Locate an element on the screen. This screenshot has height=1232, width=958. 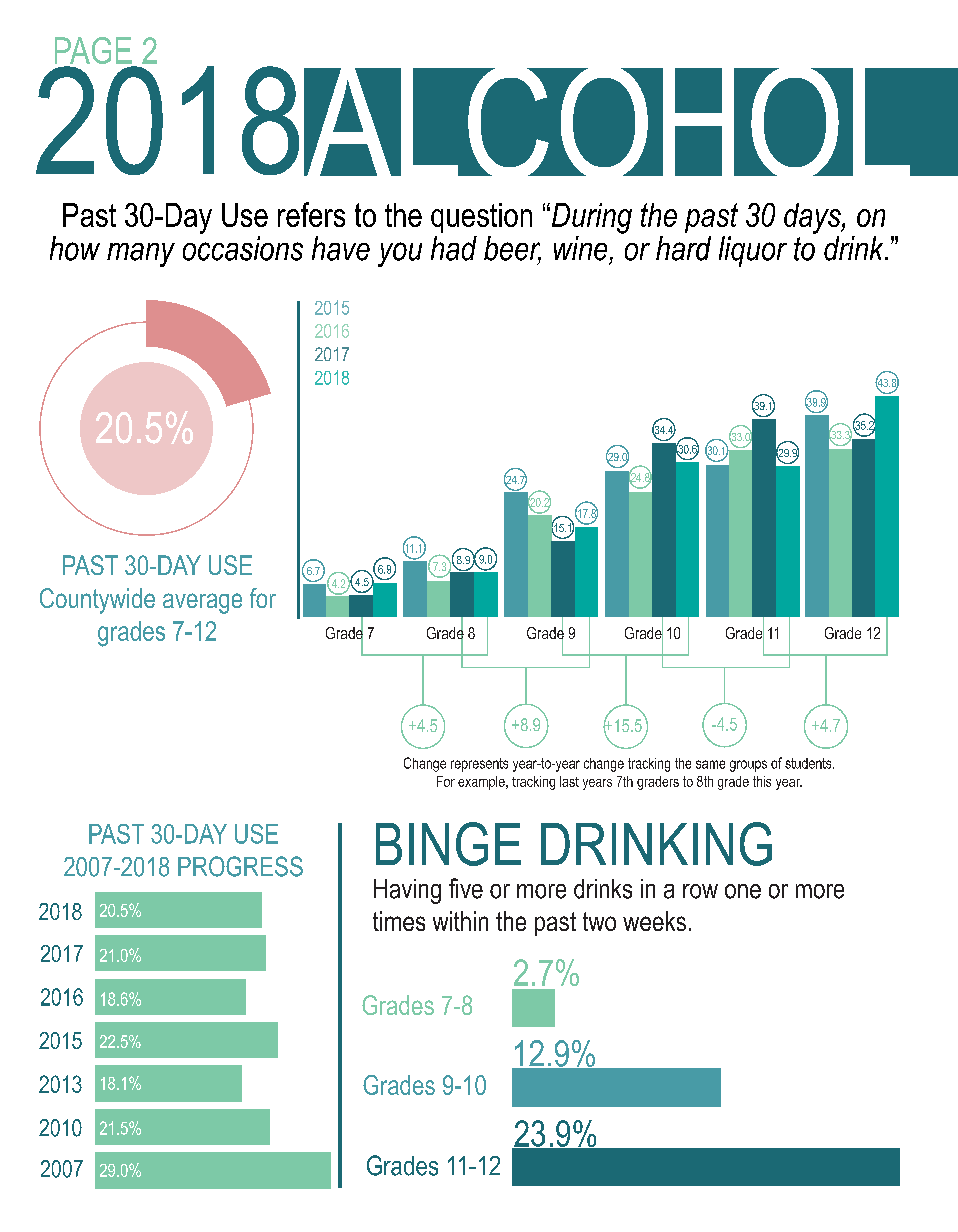
PROGRESS is located at coordinates (240, 866).
